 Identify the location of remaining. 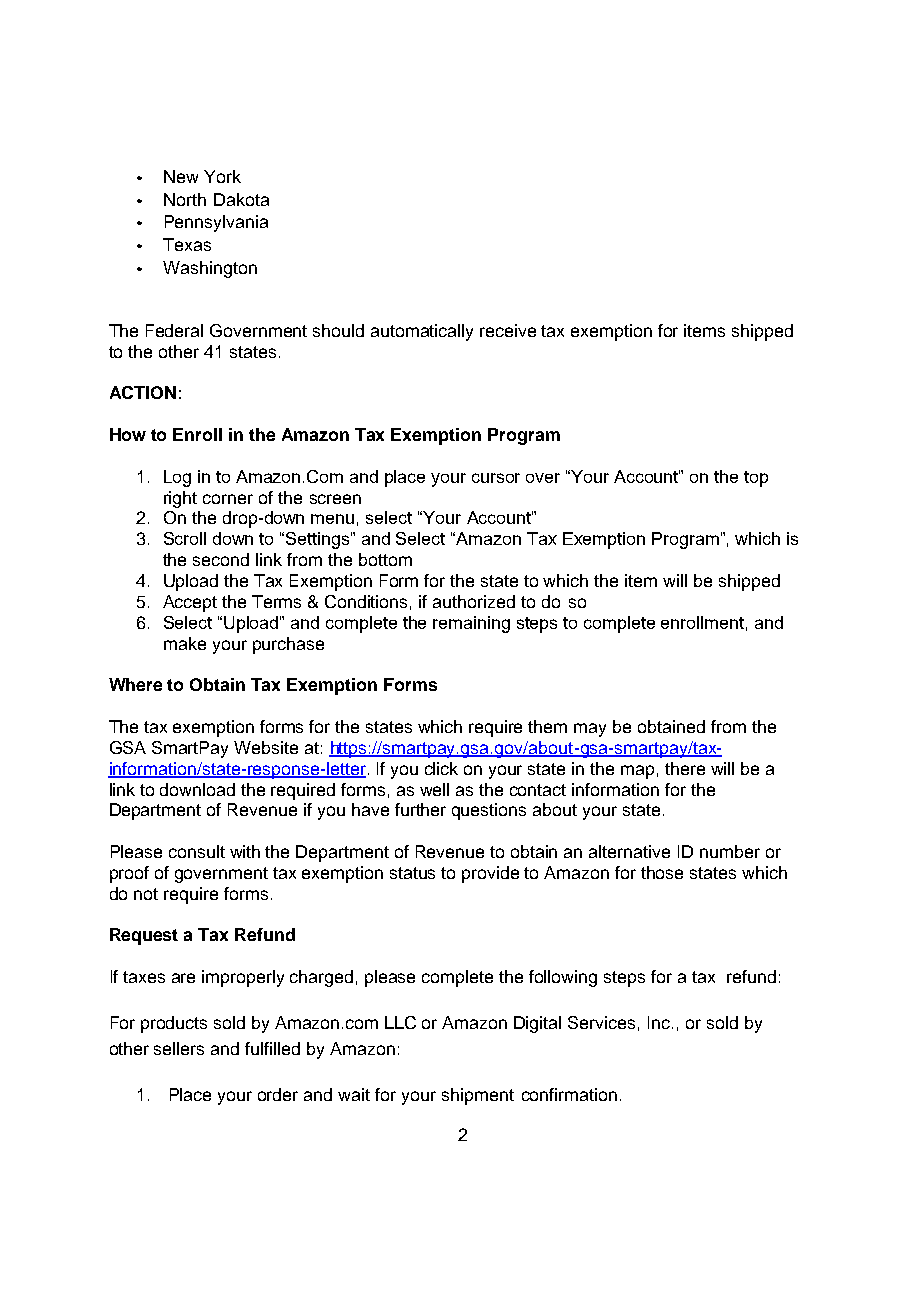
(471, 624).
